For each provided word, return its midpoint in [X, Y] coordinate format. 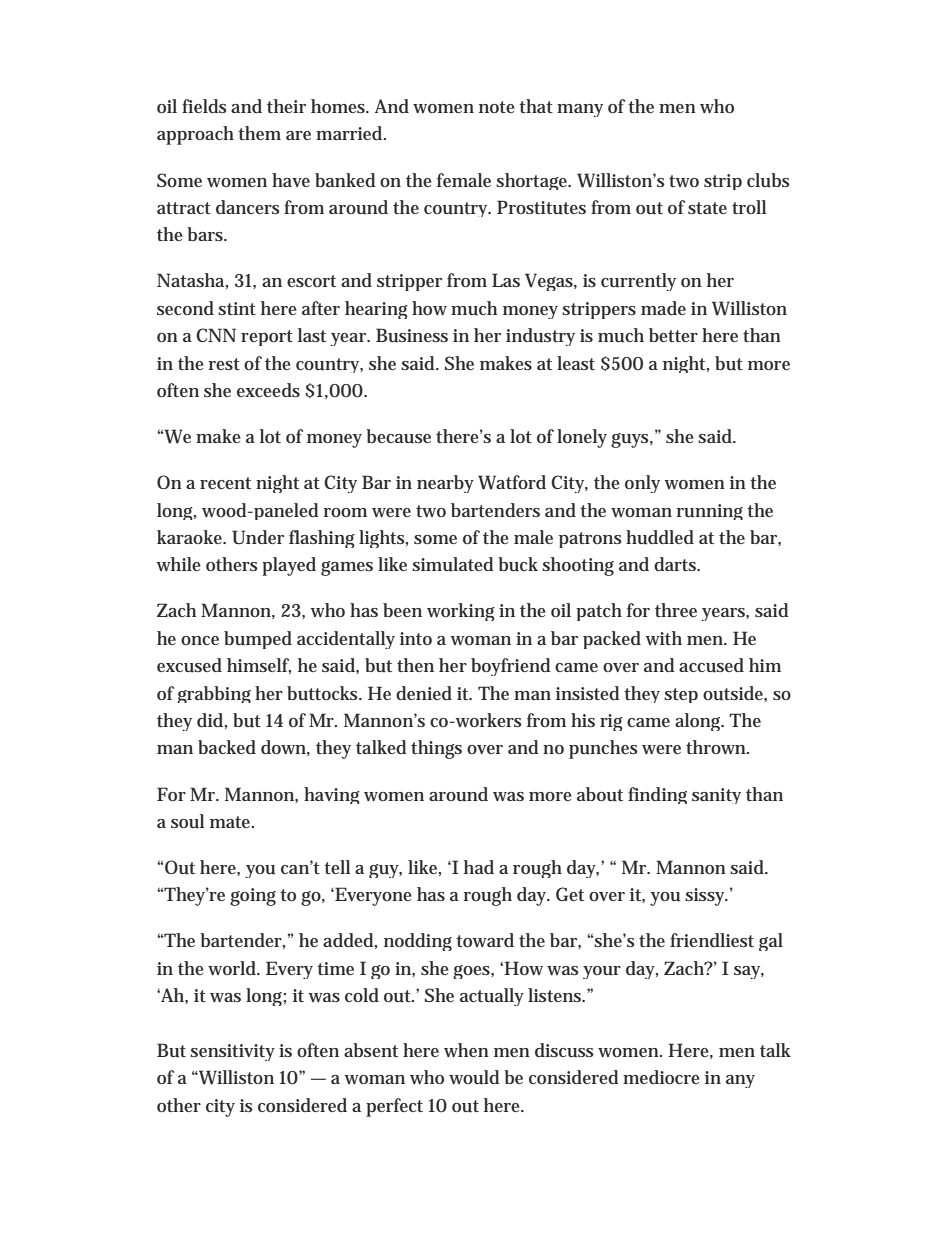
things [436, 749]
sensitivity [232, 1052]
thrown [717, 747]
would [474, 1077]
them [259, 133]
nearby [445, 484]
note [497, 107]
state [707, 208]
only [642, 484]
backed [227, 747]
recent [225, 483]
